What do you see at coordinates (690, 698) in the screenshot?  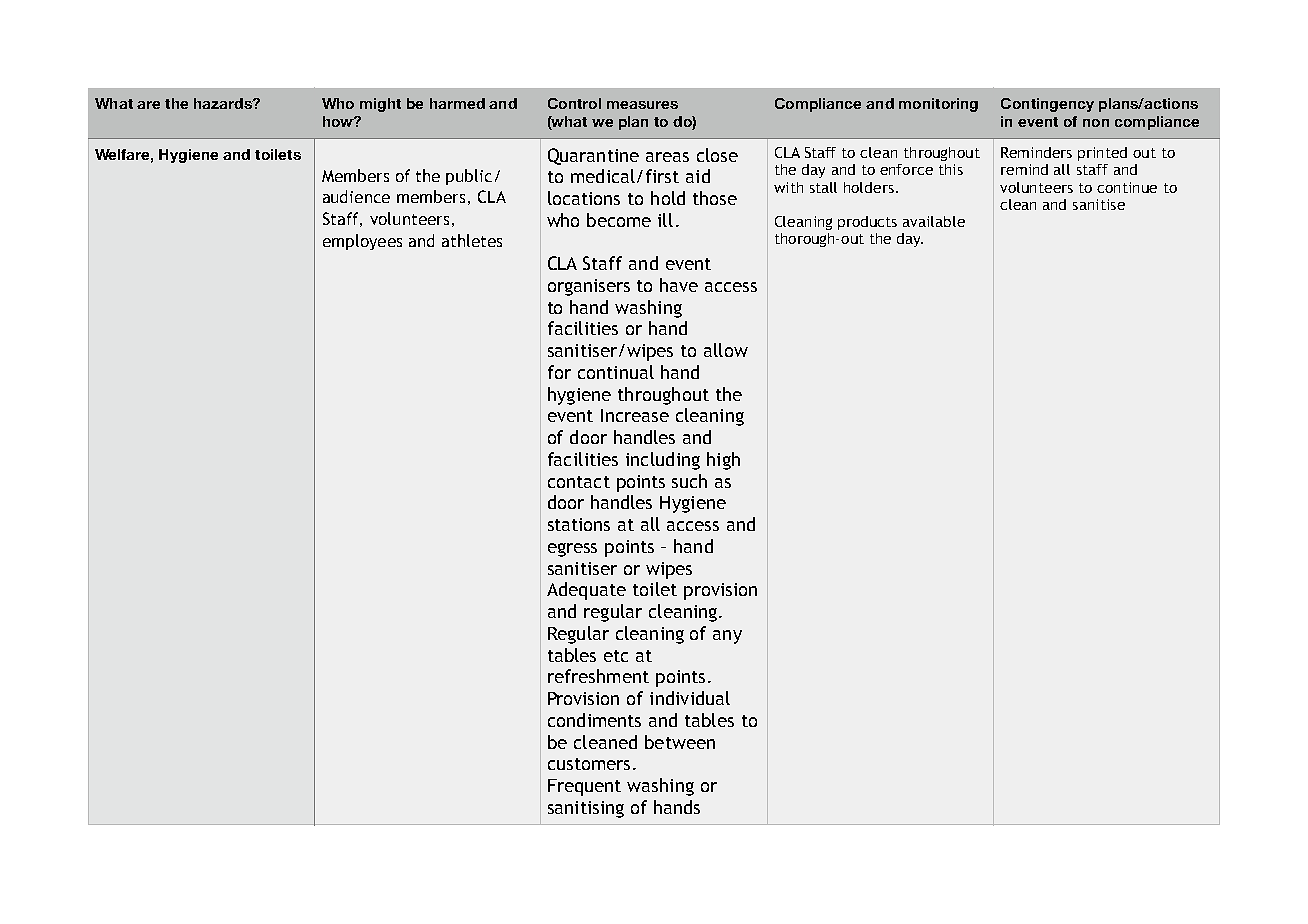 I see `individual` at bounding box center [690, 698].
